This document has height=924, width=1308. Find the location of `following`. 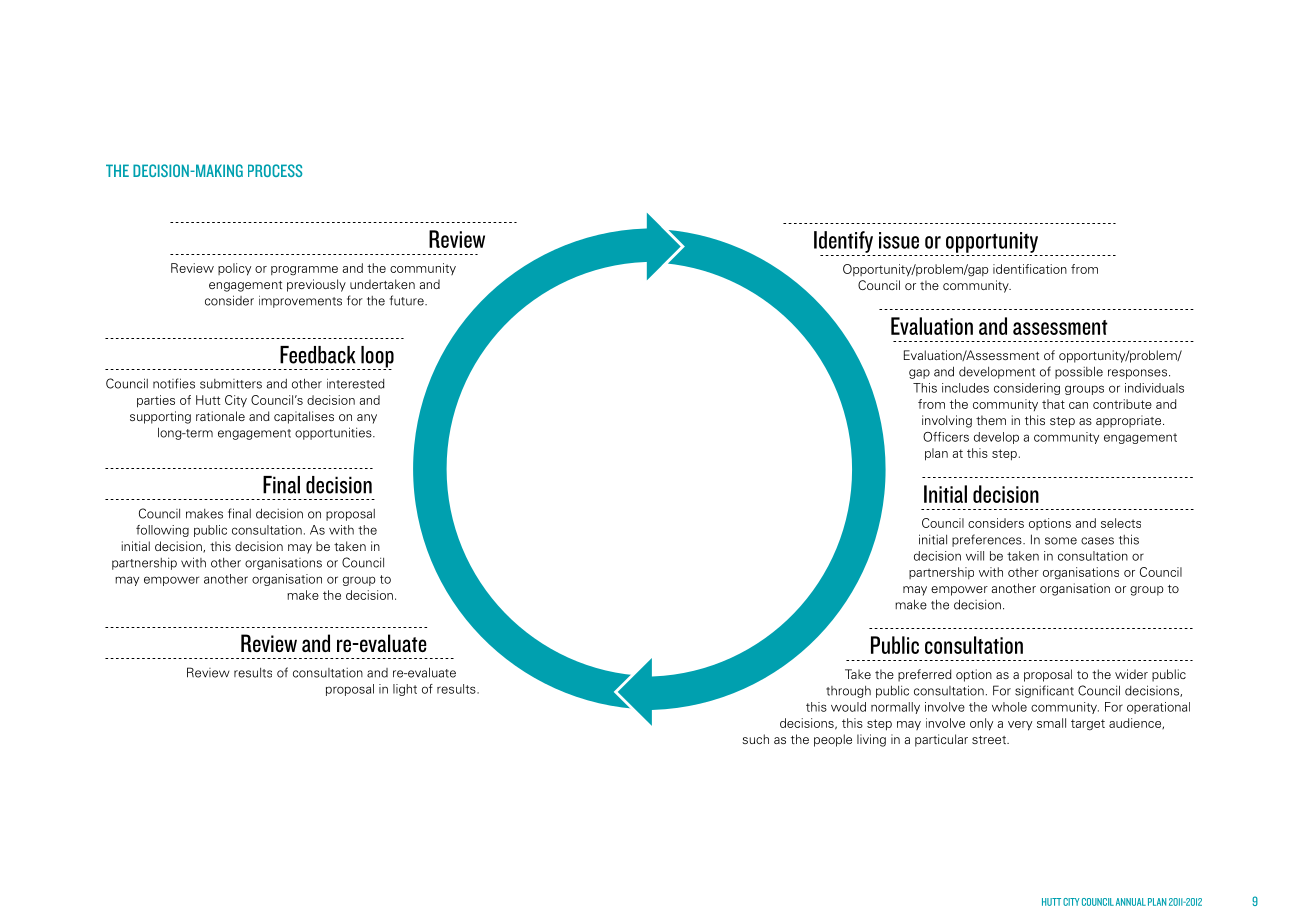

following is located at coordinates (162, 531).
